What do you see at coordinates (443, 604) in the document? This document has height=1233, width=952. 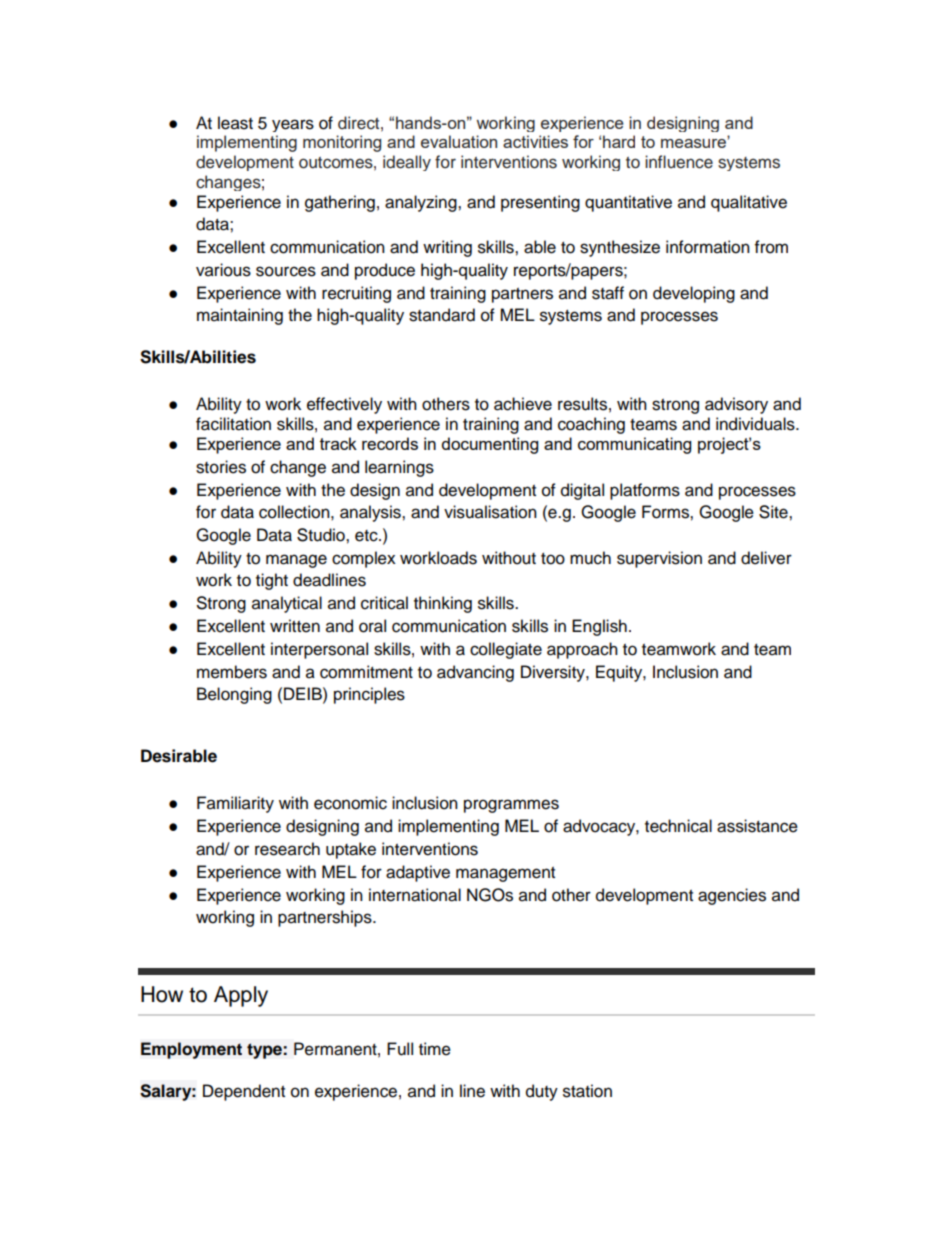 I see `thinking` at bounding box center [443, 604].
